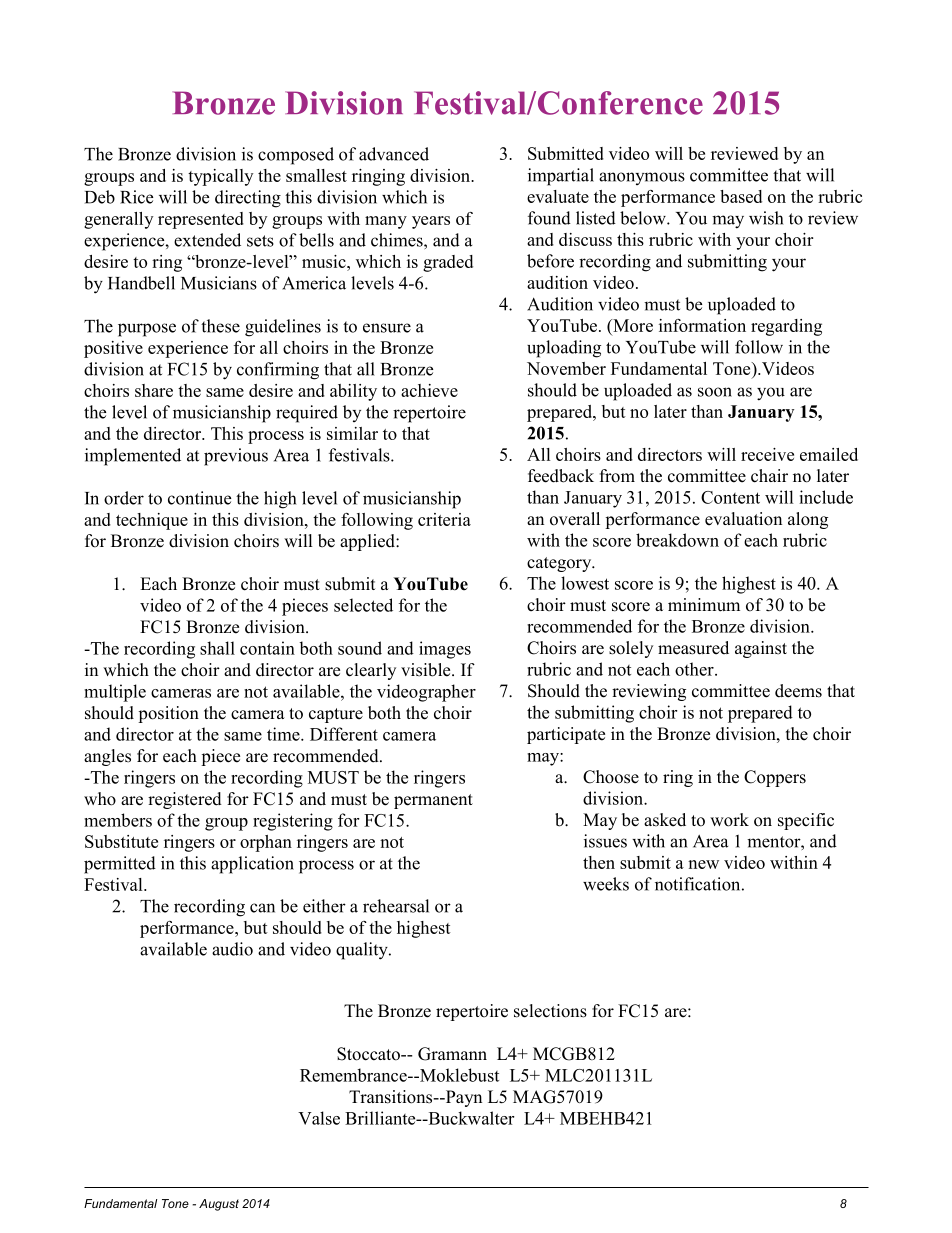 This page has height=1233, width=952. Describe the element at coordinates (703, 864) in the page. I see `new` at that location.
